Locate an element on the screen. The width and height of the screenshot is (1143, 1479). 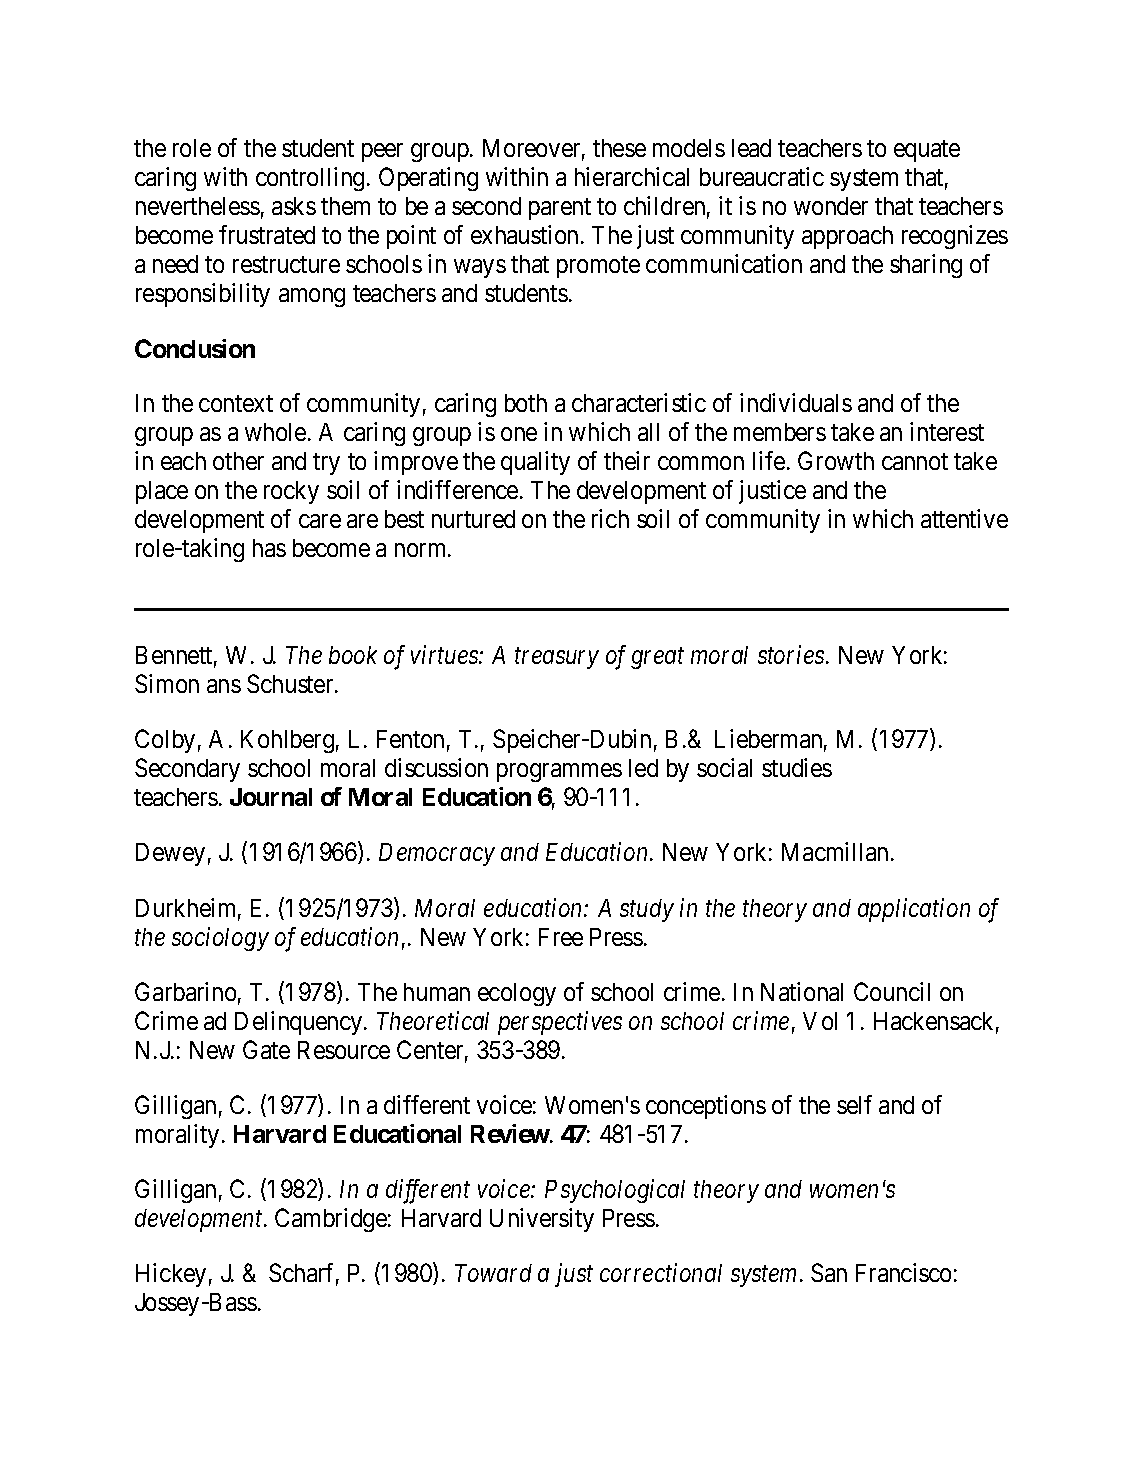
Hickey is located at coordinates (171, 1275).
